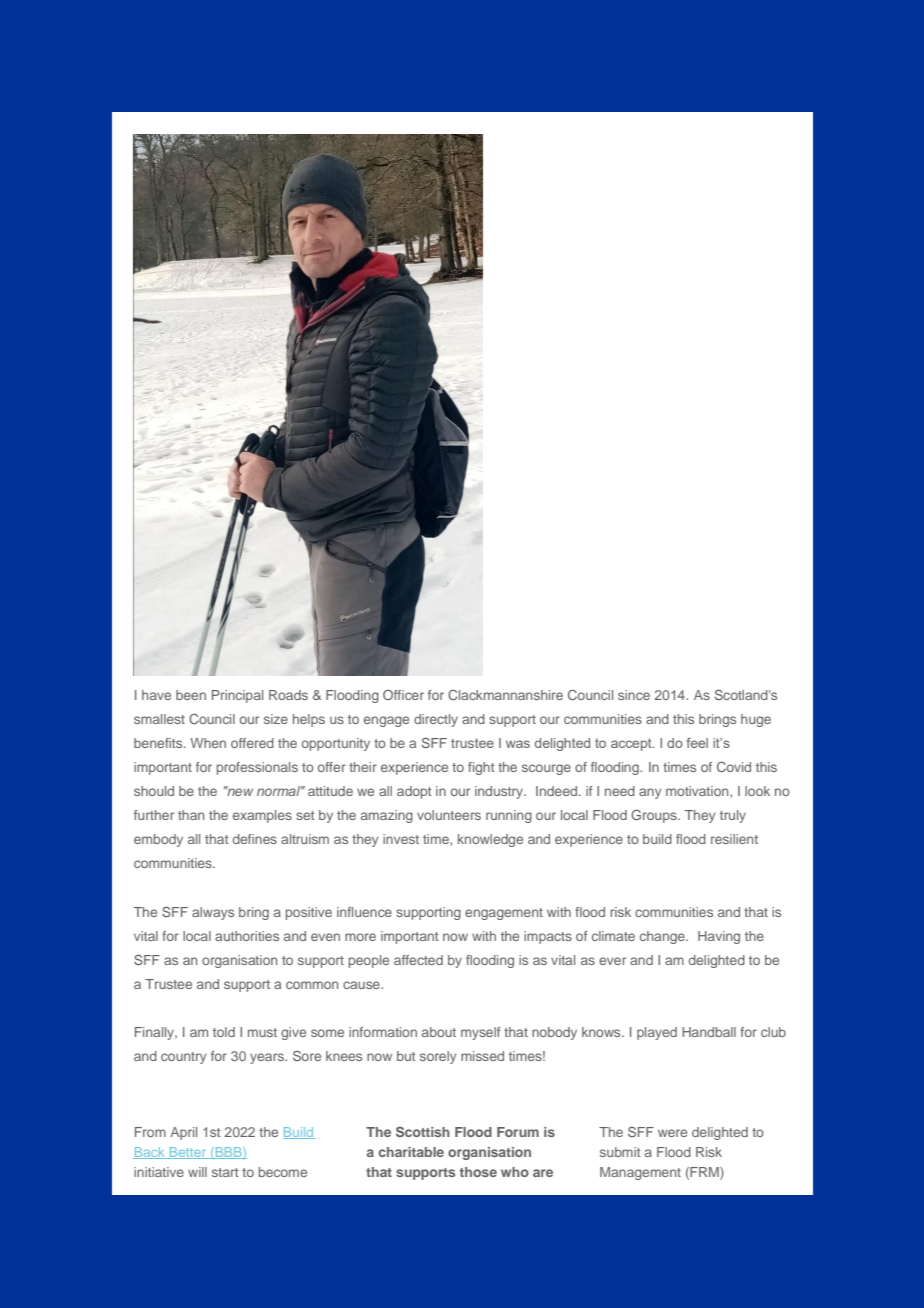 The image size is (924, 1308). I want to click on defines, so click(255, 839).
